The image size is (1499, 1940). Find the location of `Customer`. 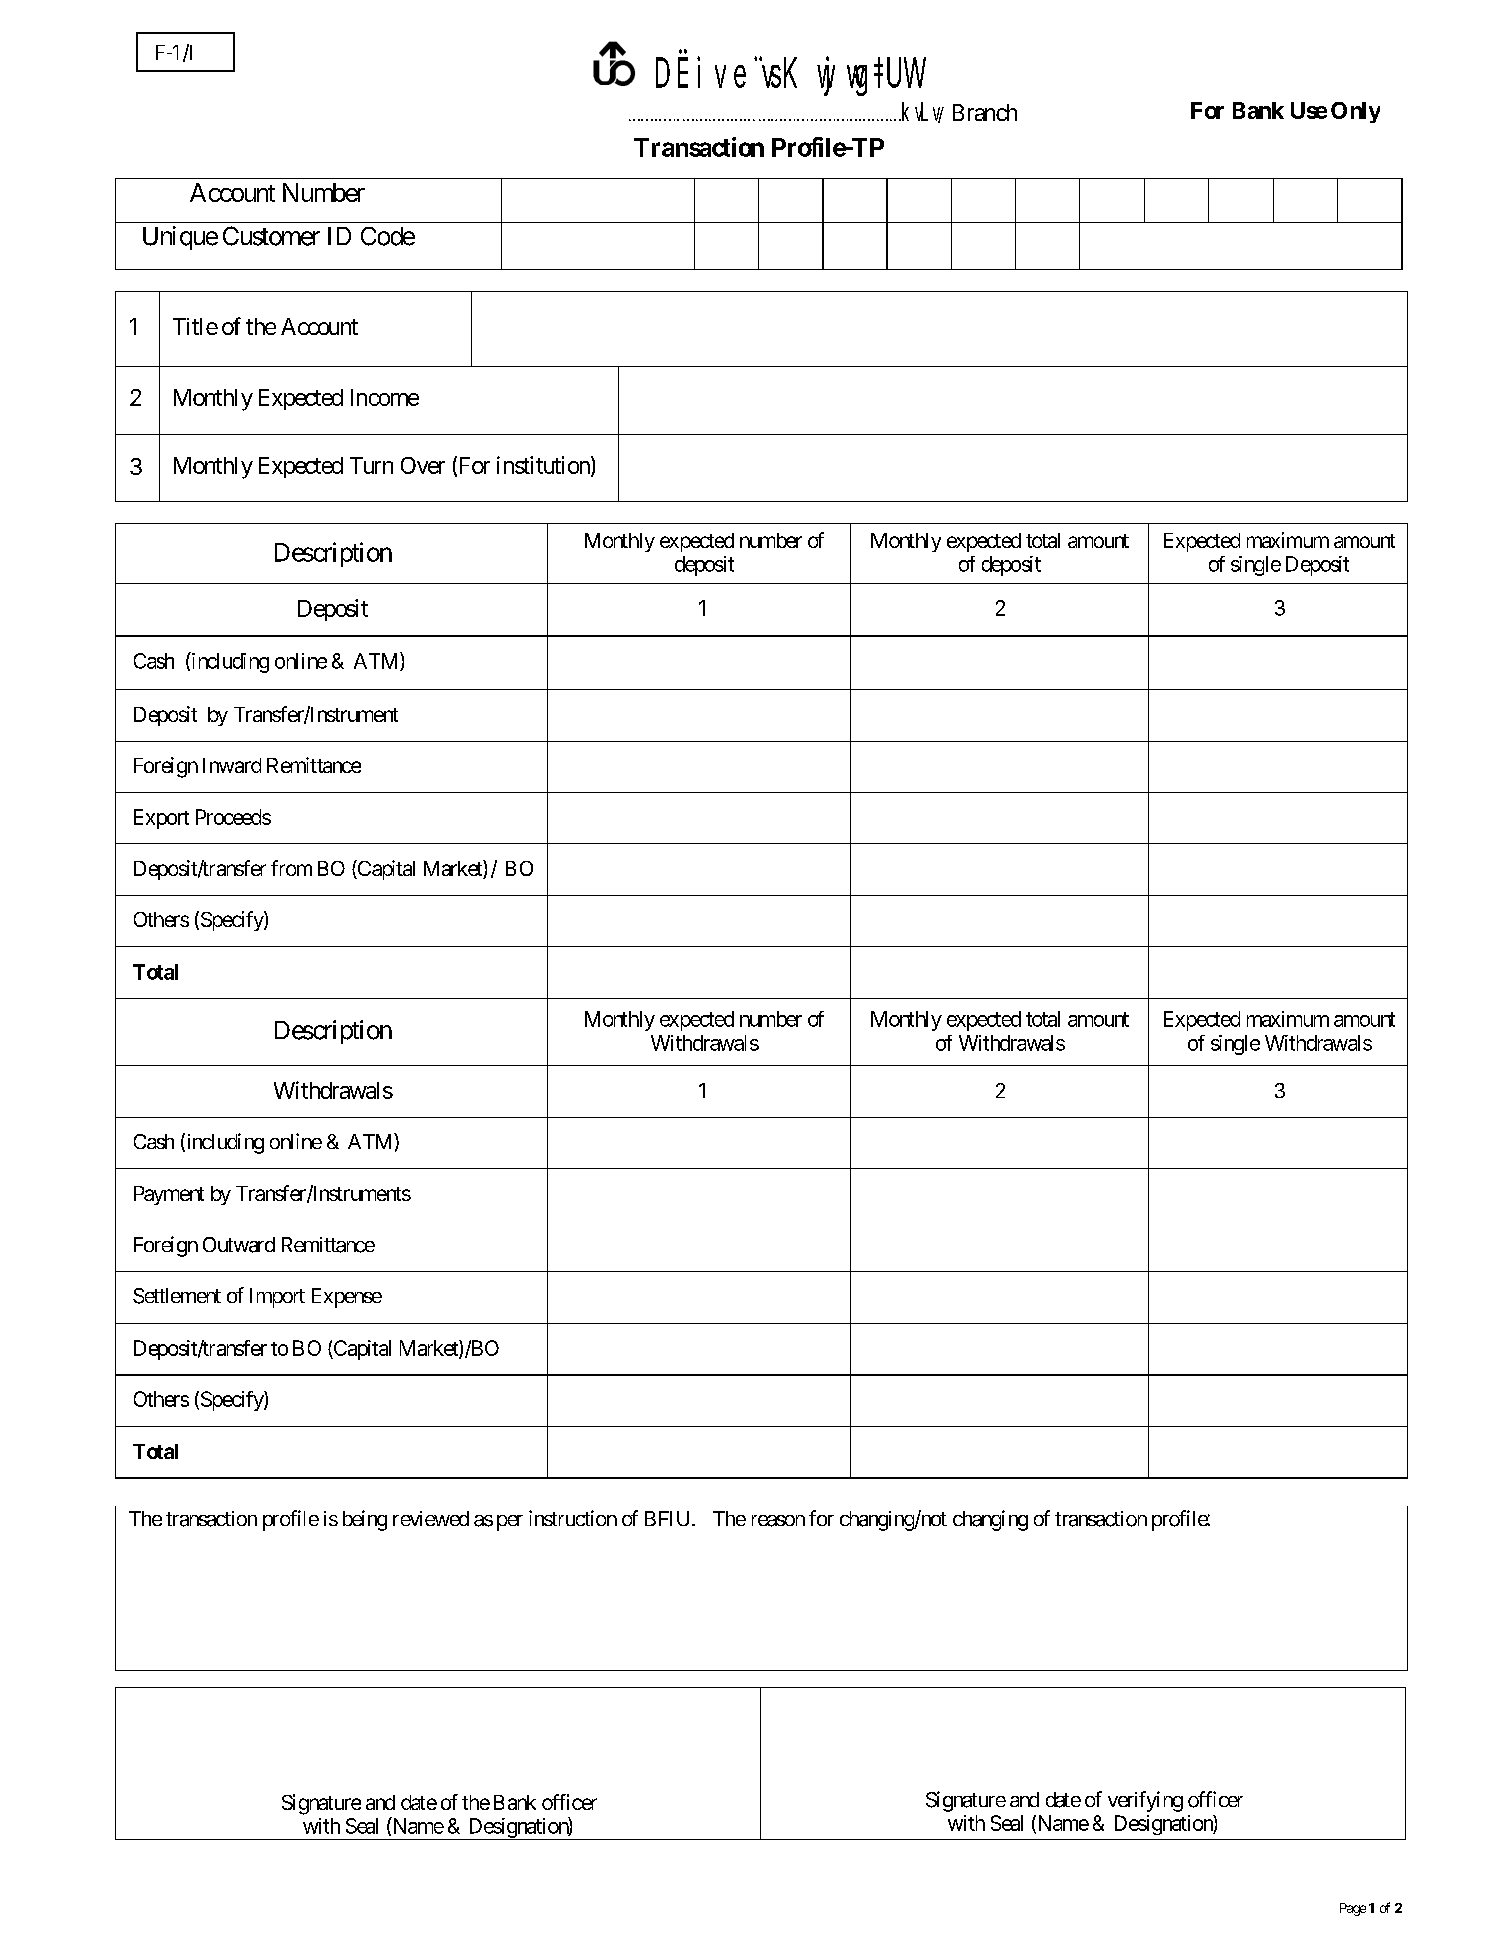

Customer is located at coordinates (271, 236).
